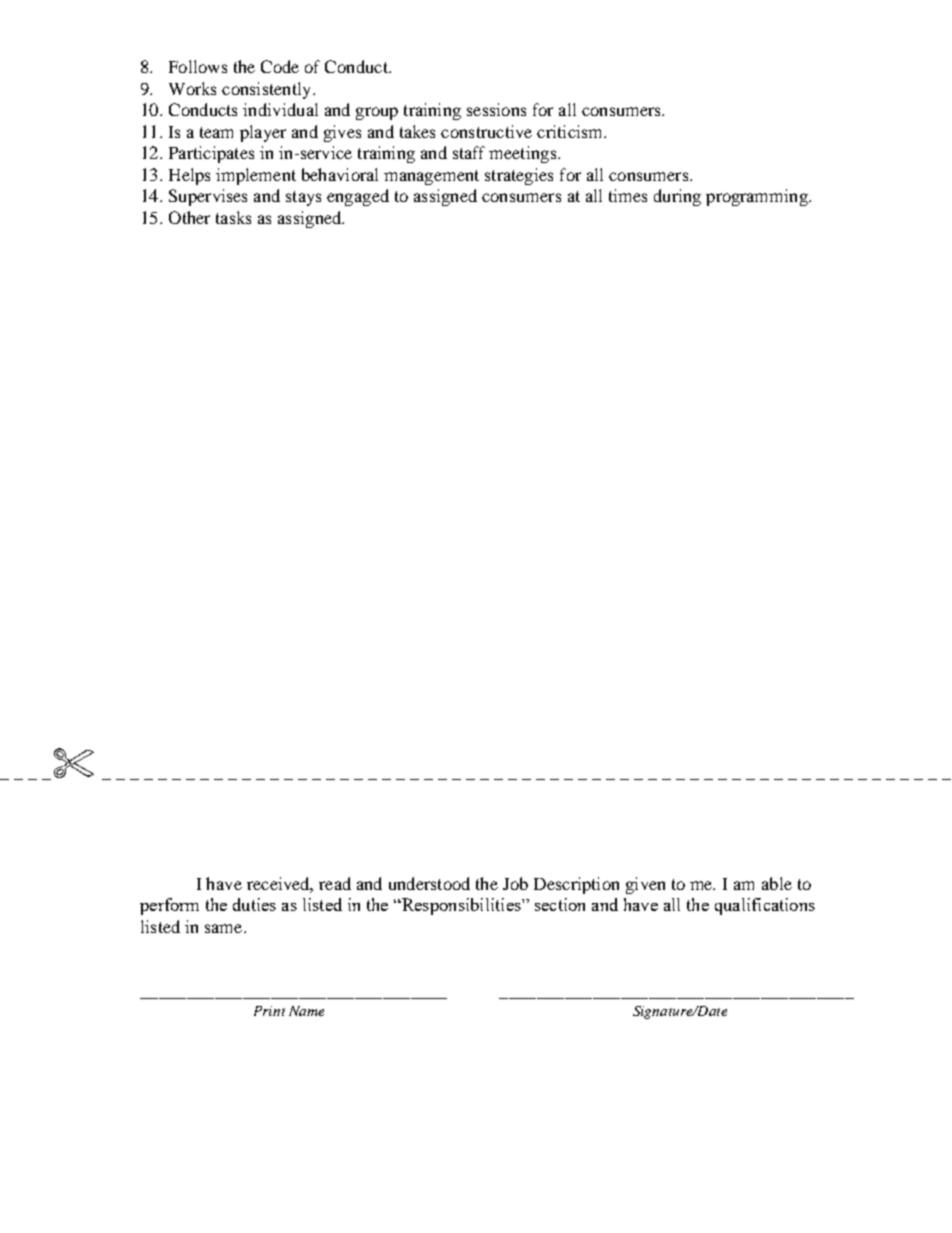 This screenshot has height=1233, width=952. Describe the element at coordinates (677, 197) in the screenshot. I see `during` at that location.
